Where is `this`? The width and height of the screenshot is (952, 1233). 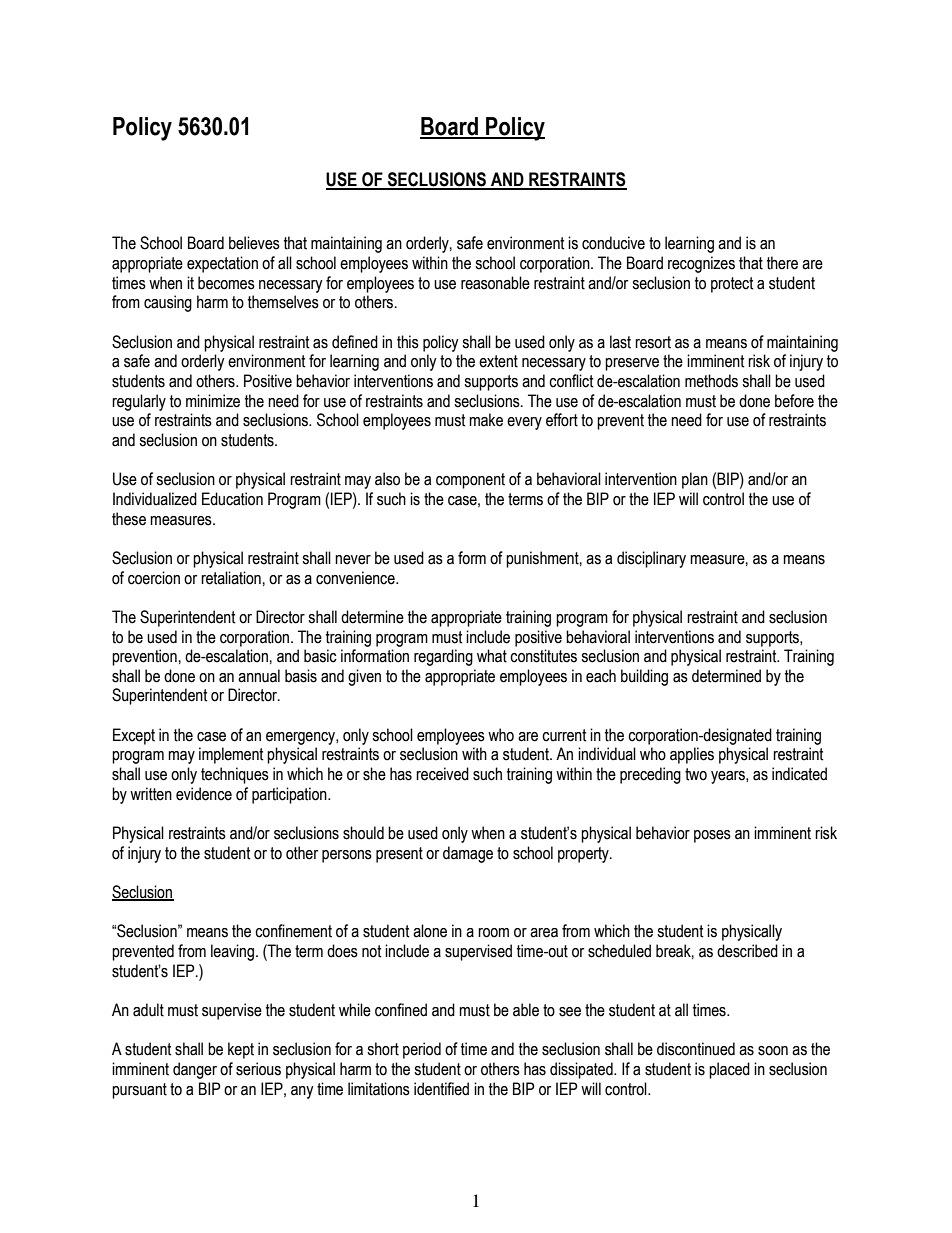 this is located at coordinates (408, 342).
